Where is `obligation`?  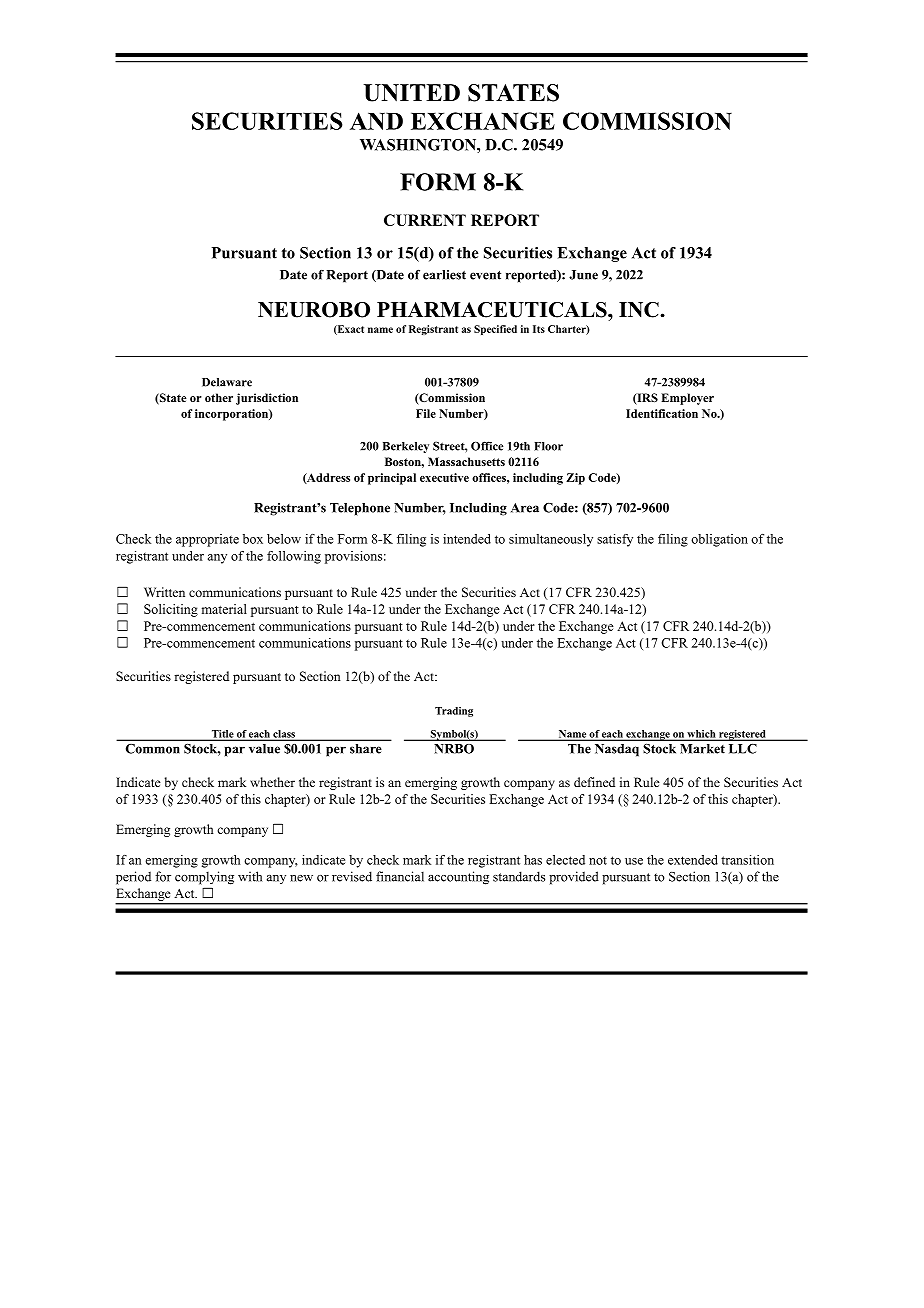 obligation is located at coordinates (719, 540).
